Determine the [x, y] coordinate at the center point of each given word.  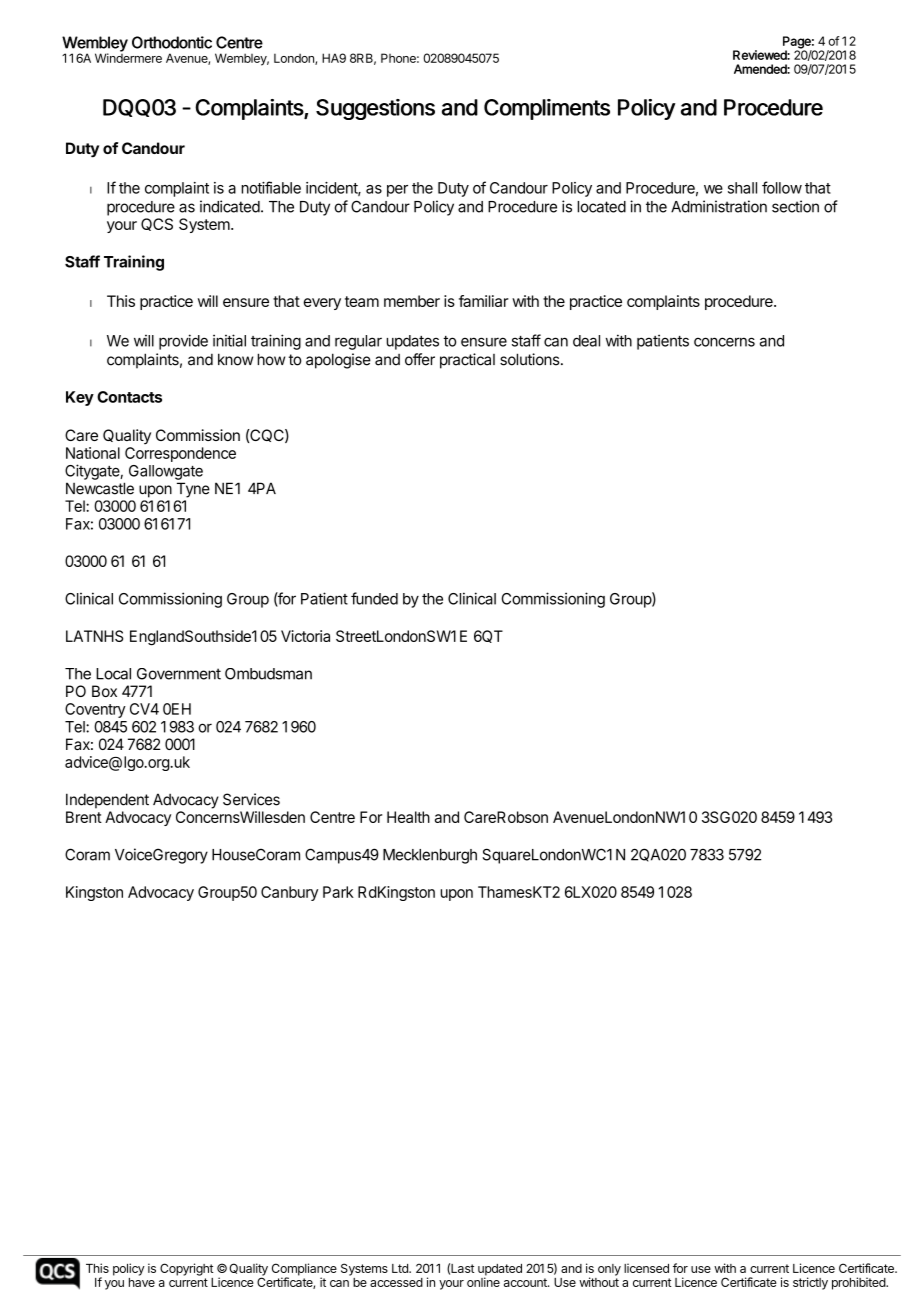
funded [374, 598]
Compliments [547, 109]
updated [500, 1271]
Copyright [186, 1269]
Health [408, 817]
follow [782, 187]
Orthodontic [172, 42]
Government [179, 674]
